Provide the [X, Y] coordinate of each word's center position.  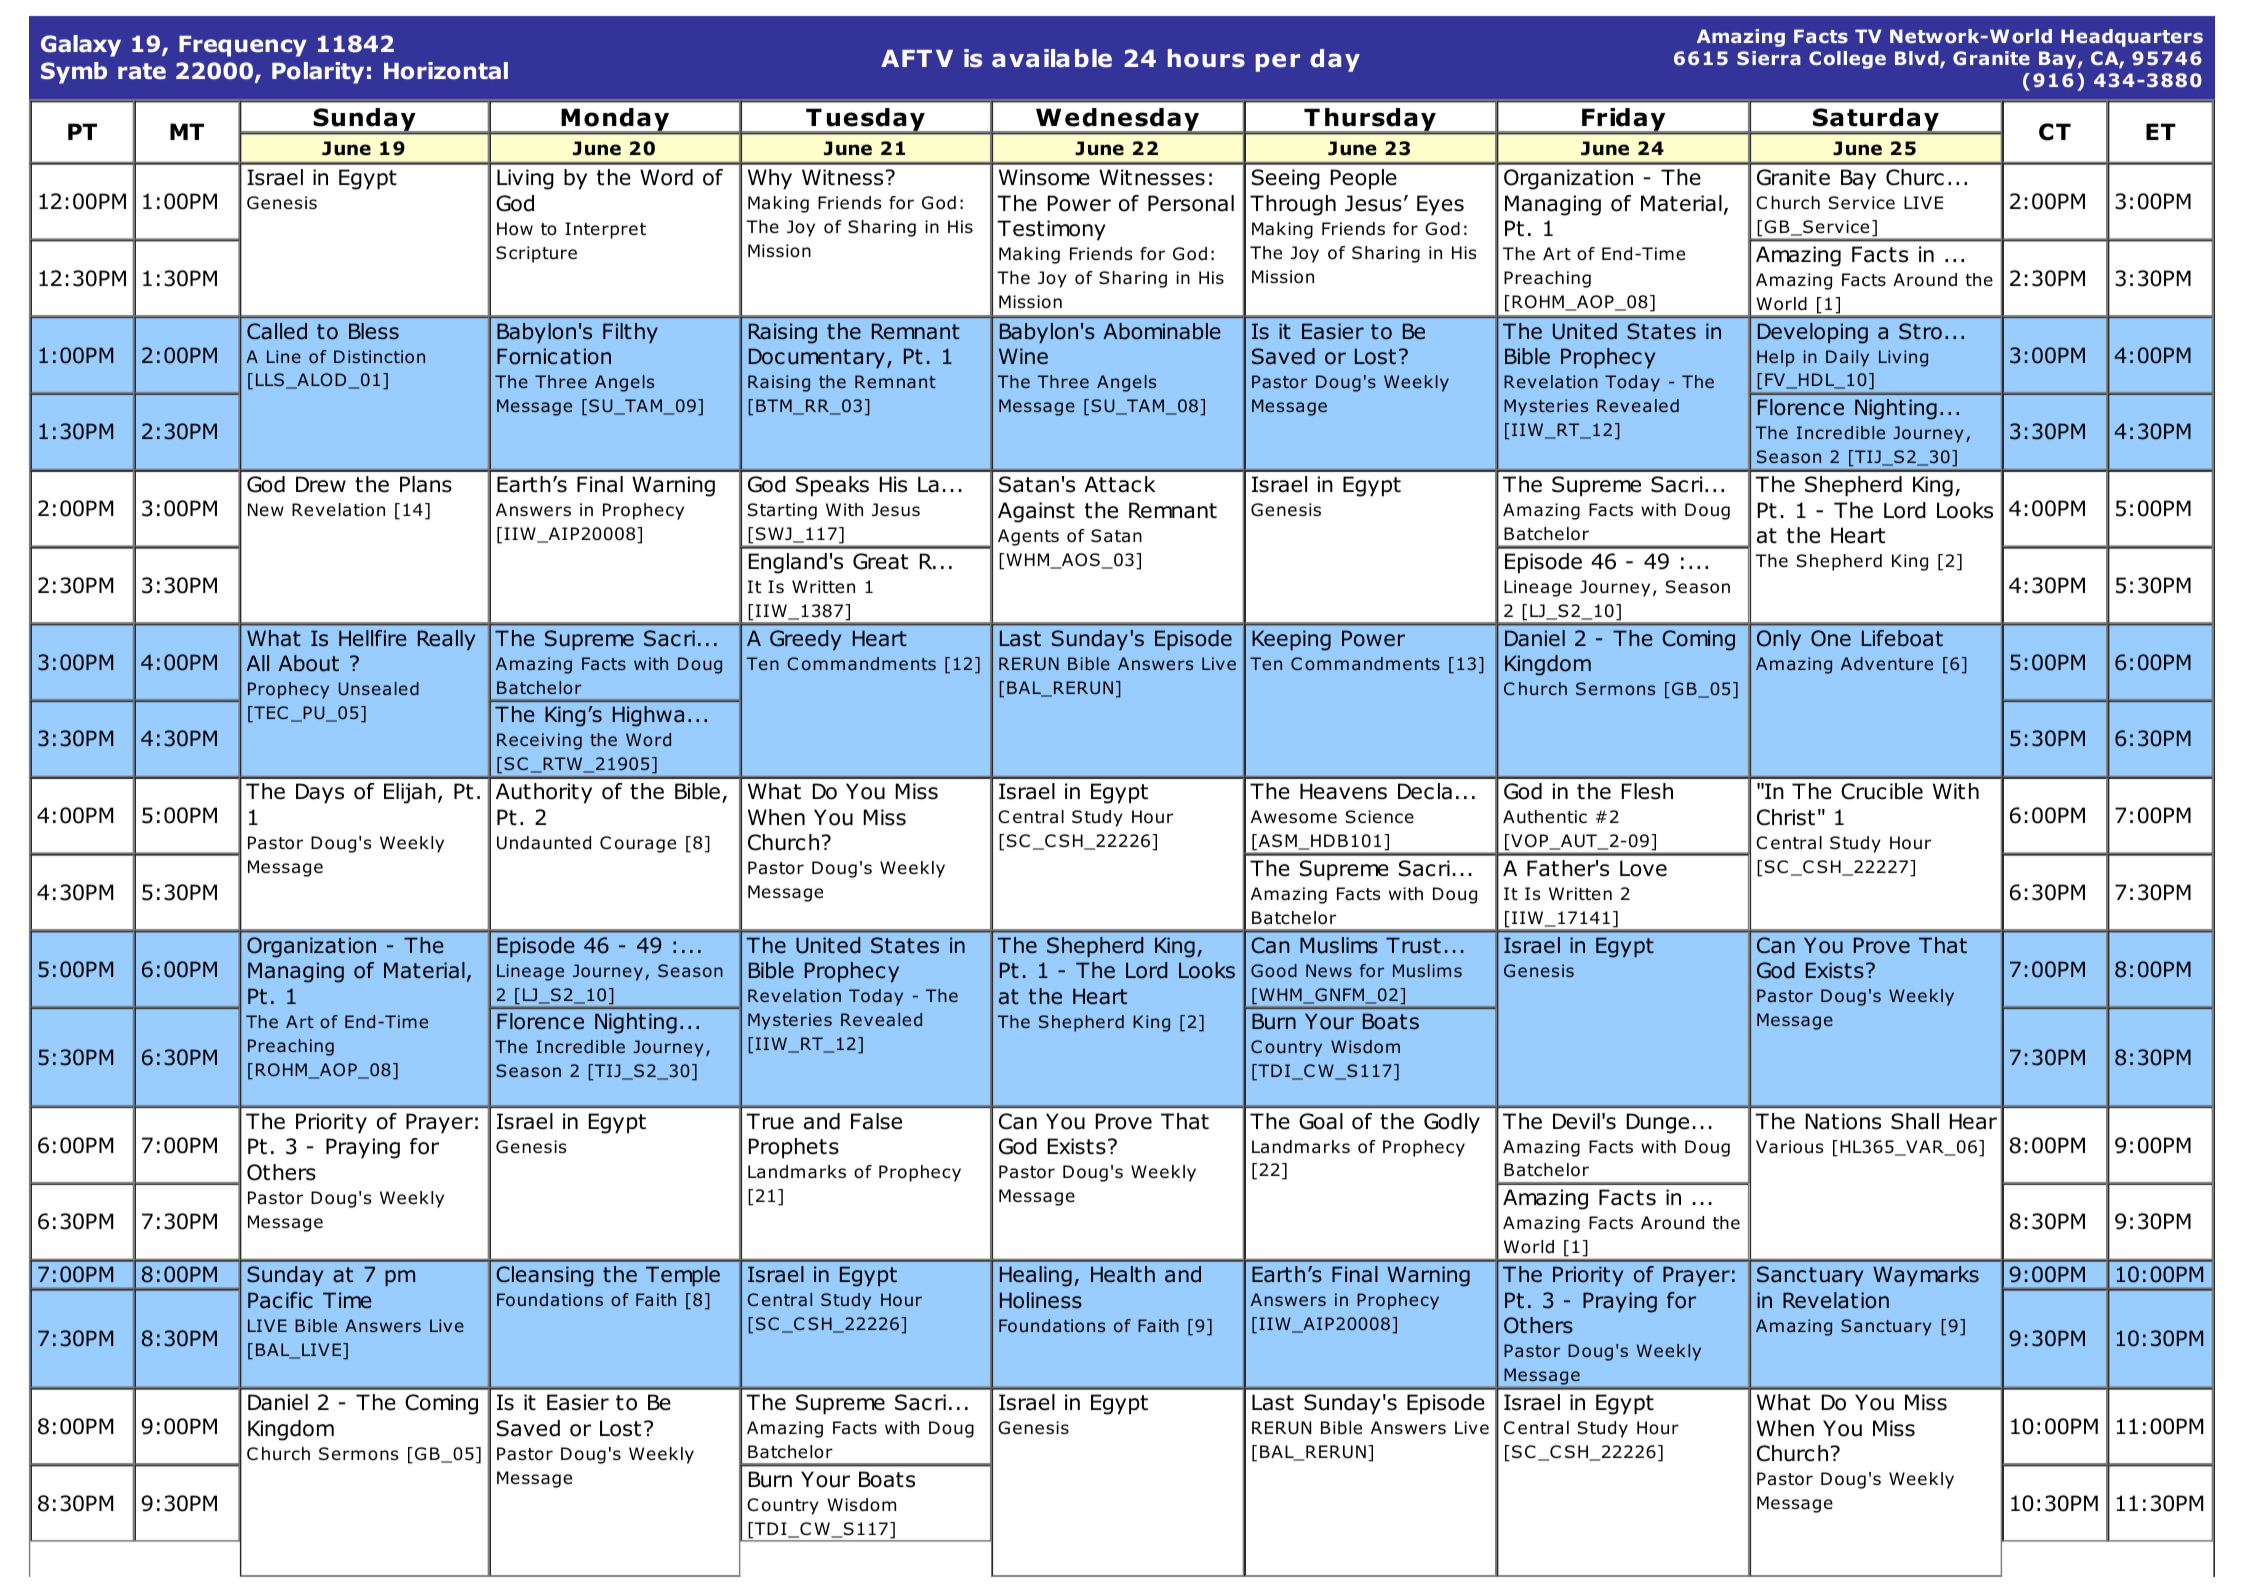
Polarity [318, 73]
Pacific [280, 1300]
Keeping [1291, 640]
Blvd [1918, 59]
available [1052, 58]
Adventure [1887, 663]
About [308, 663]
